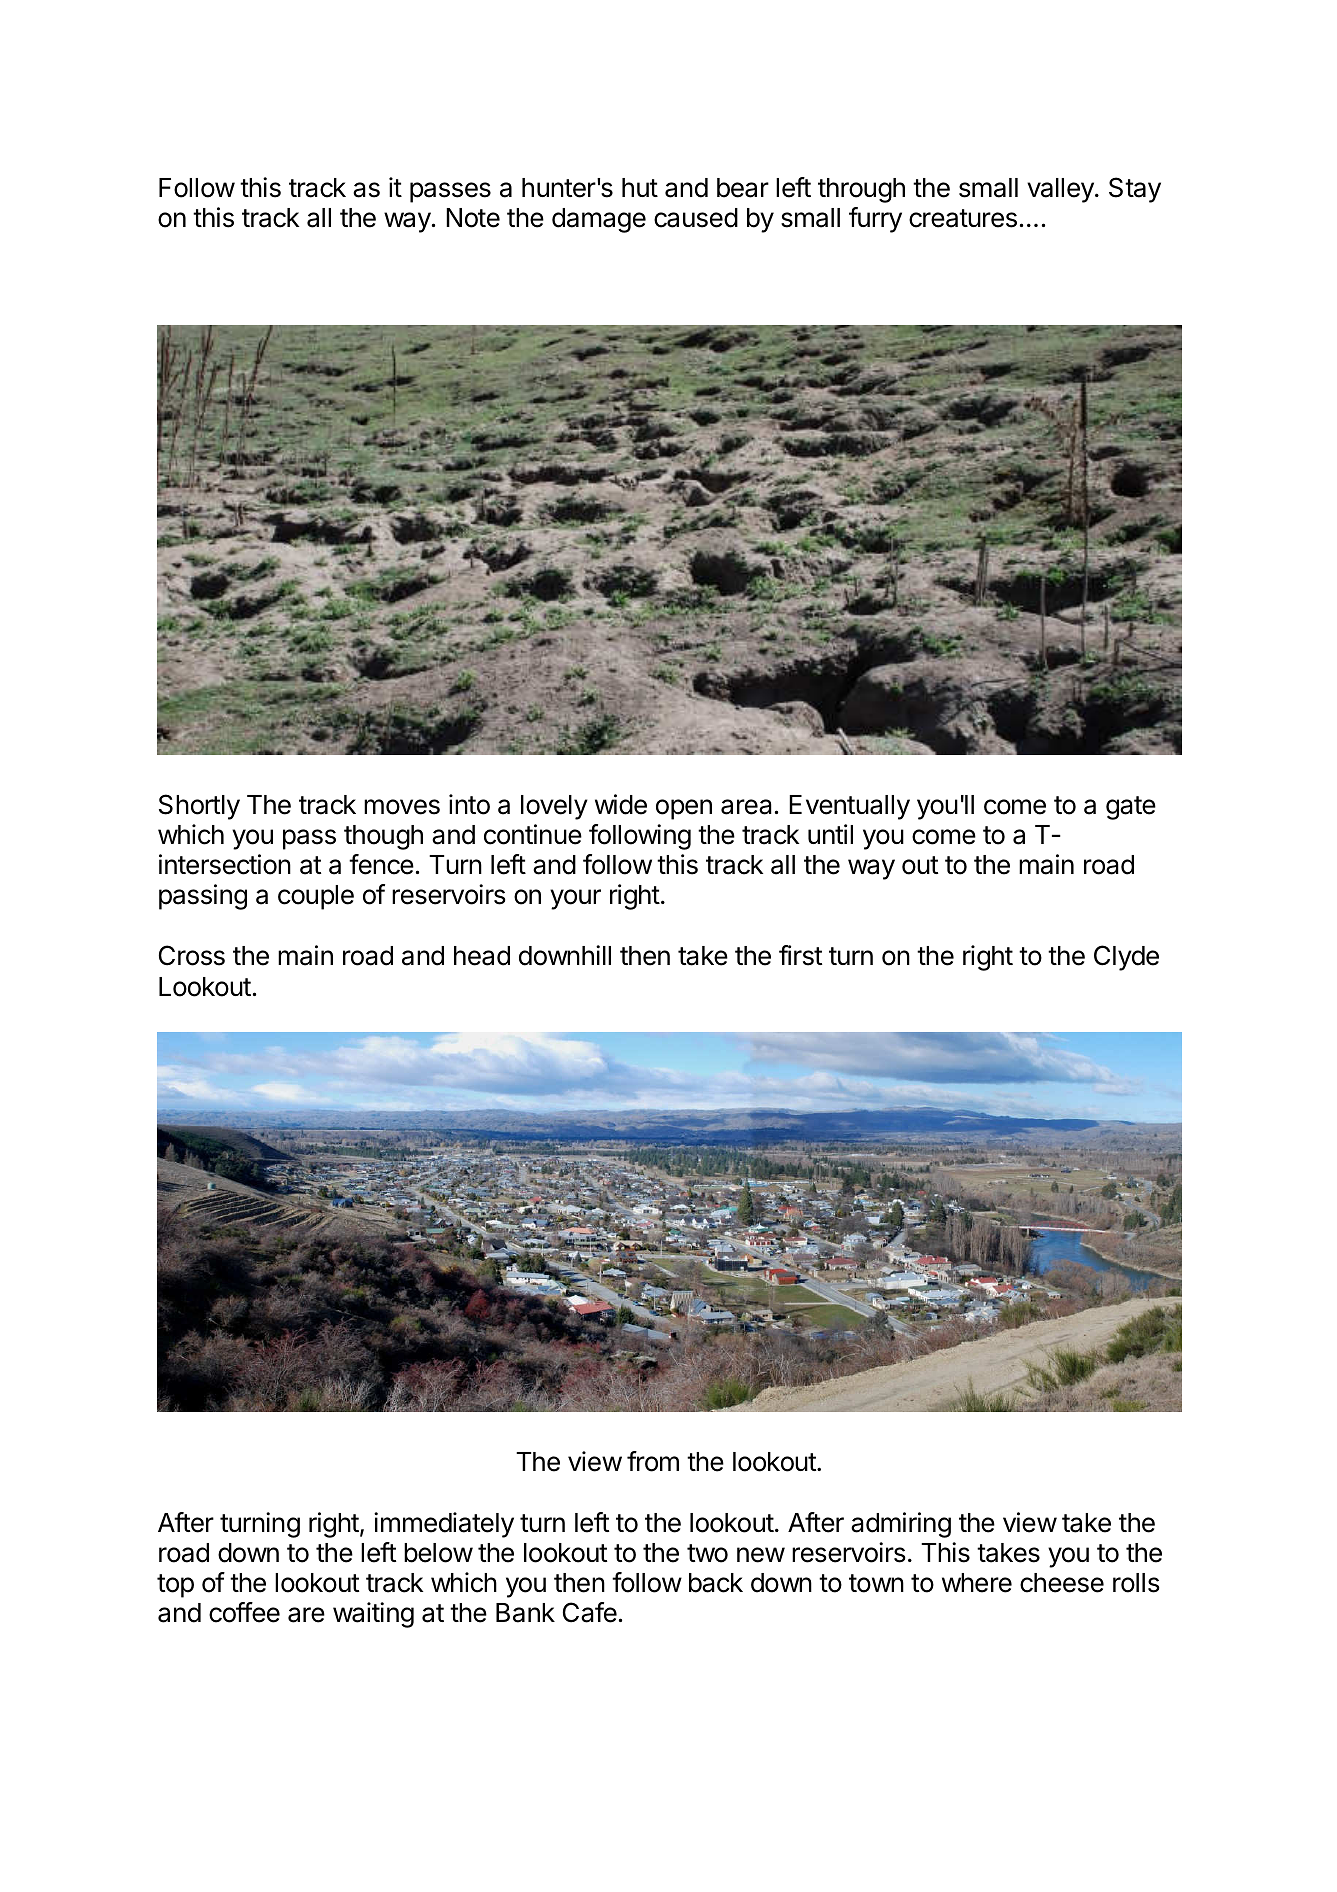 Image resolution: width=1337 pixels, height=1892 pixels. Describe the element at coordinates (1126, 958) in the page. I see `Clyde` at that location.
